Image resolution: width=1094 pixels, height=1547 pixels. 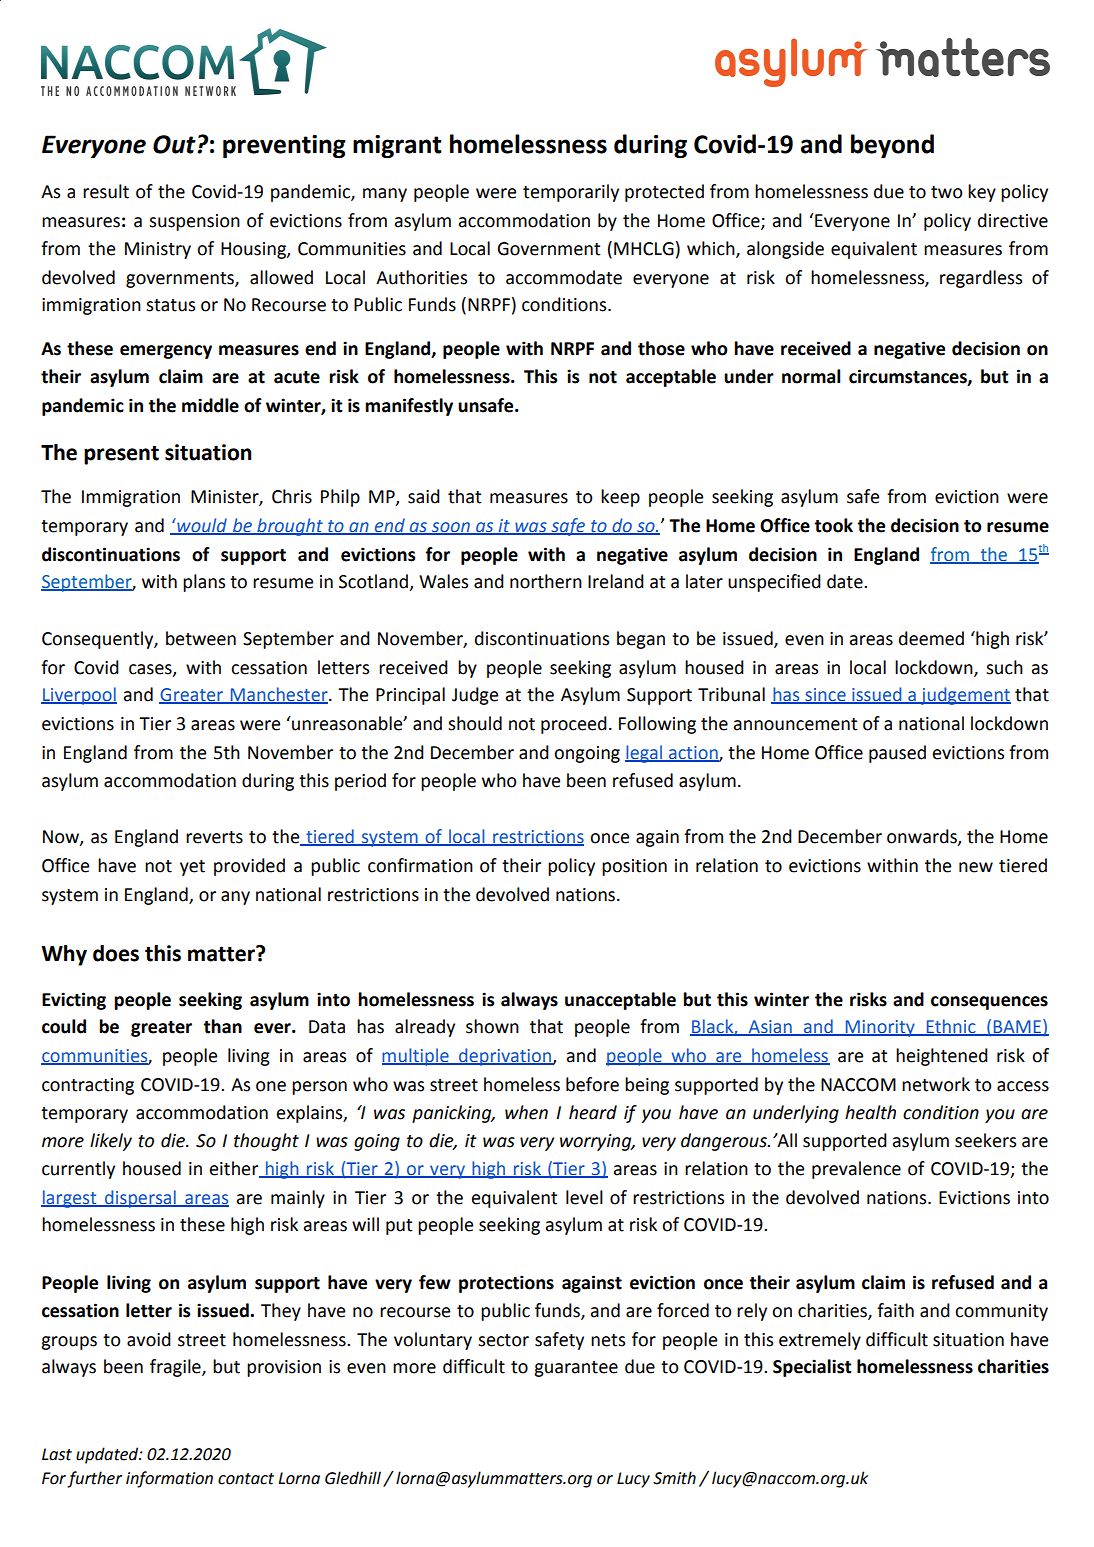 What do you see at coordinates (204, 583) in the image?
I see `plans` at bounding box center [204, 583].
